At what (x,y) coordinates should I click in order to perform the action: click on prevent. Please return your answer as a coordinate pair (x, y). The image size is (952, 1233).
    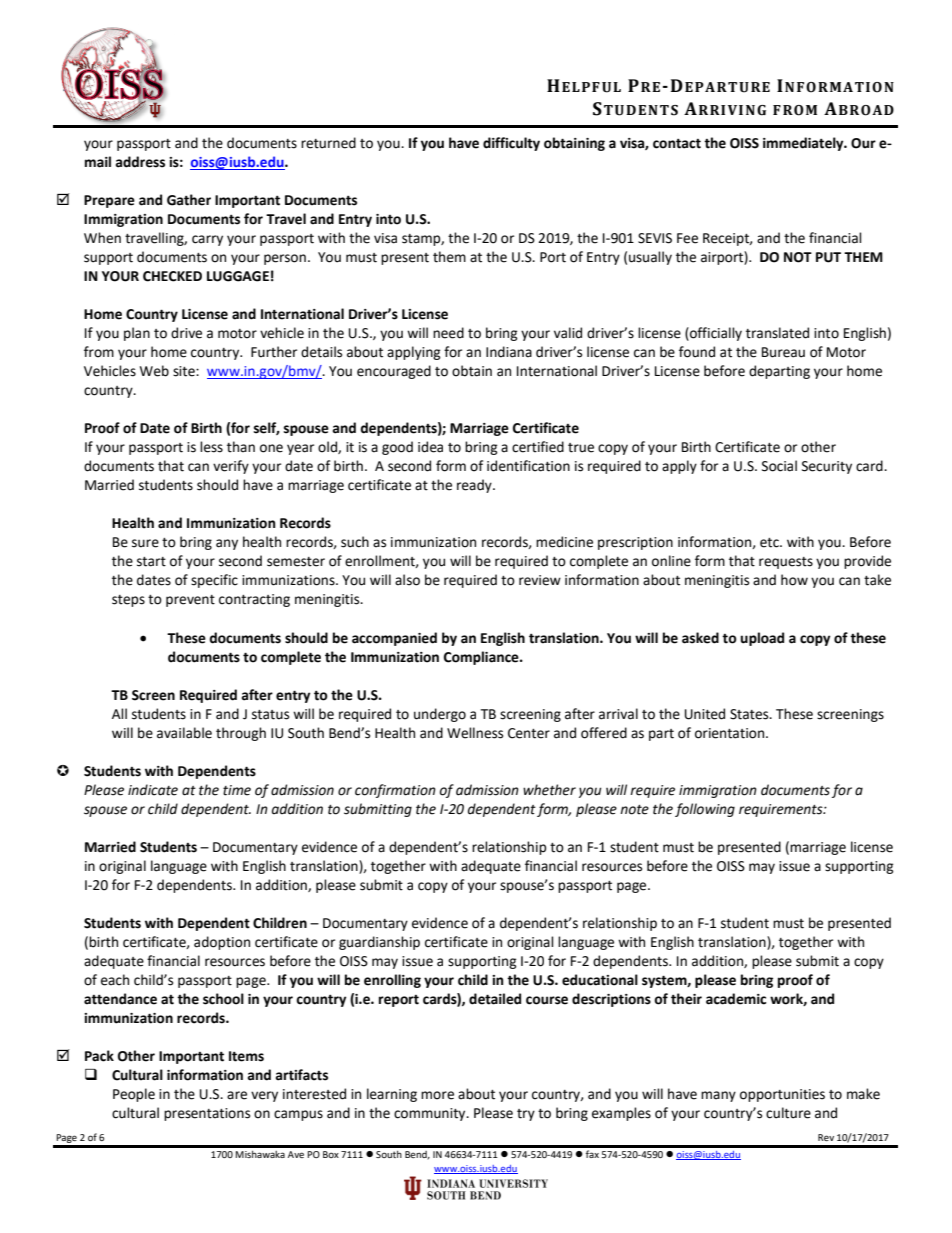
    Looking at the image, I should click on (190, 601).
